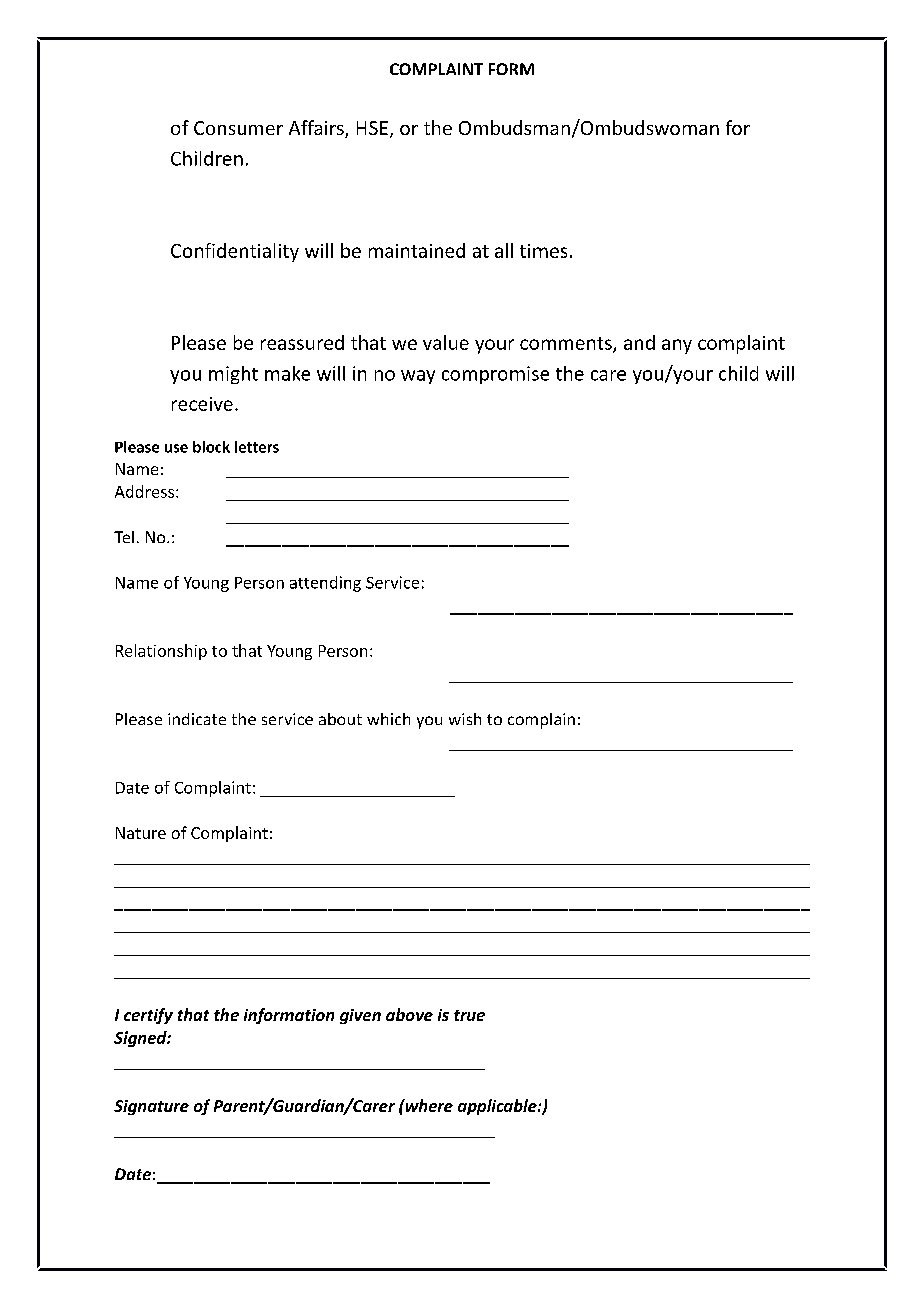 The image size is (924, 1308). What do you see at coordinates (372, 128) in the screenshot?
I see `HSE` at bounding box center [372, 128].
